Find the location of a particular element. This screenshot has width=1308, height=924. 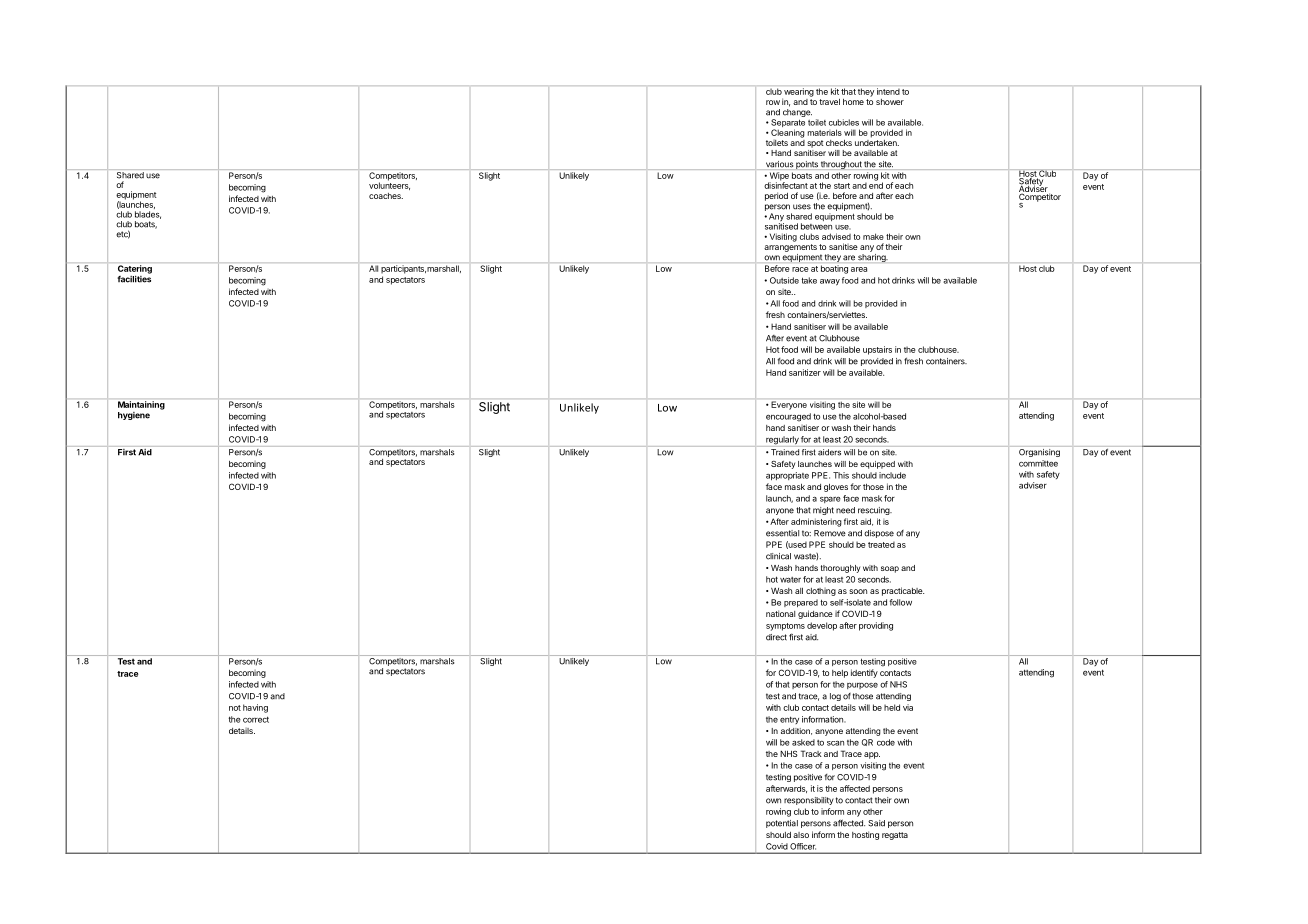

hygiene is located at coordinates (134, 416).
